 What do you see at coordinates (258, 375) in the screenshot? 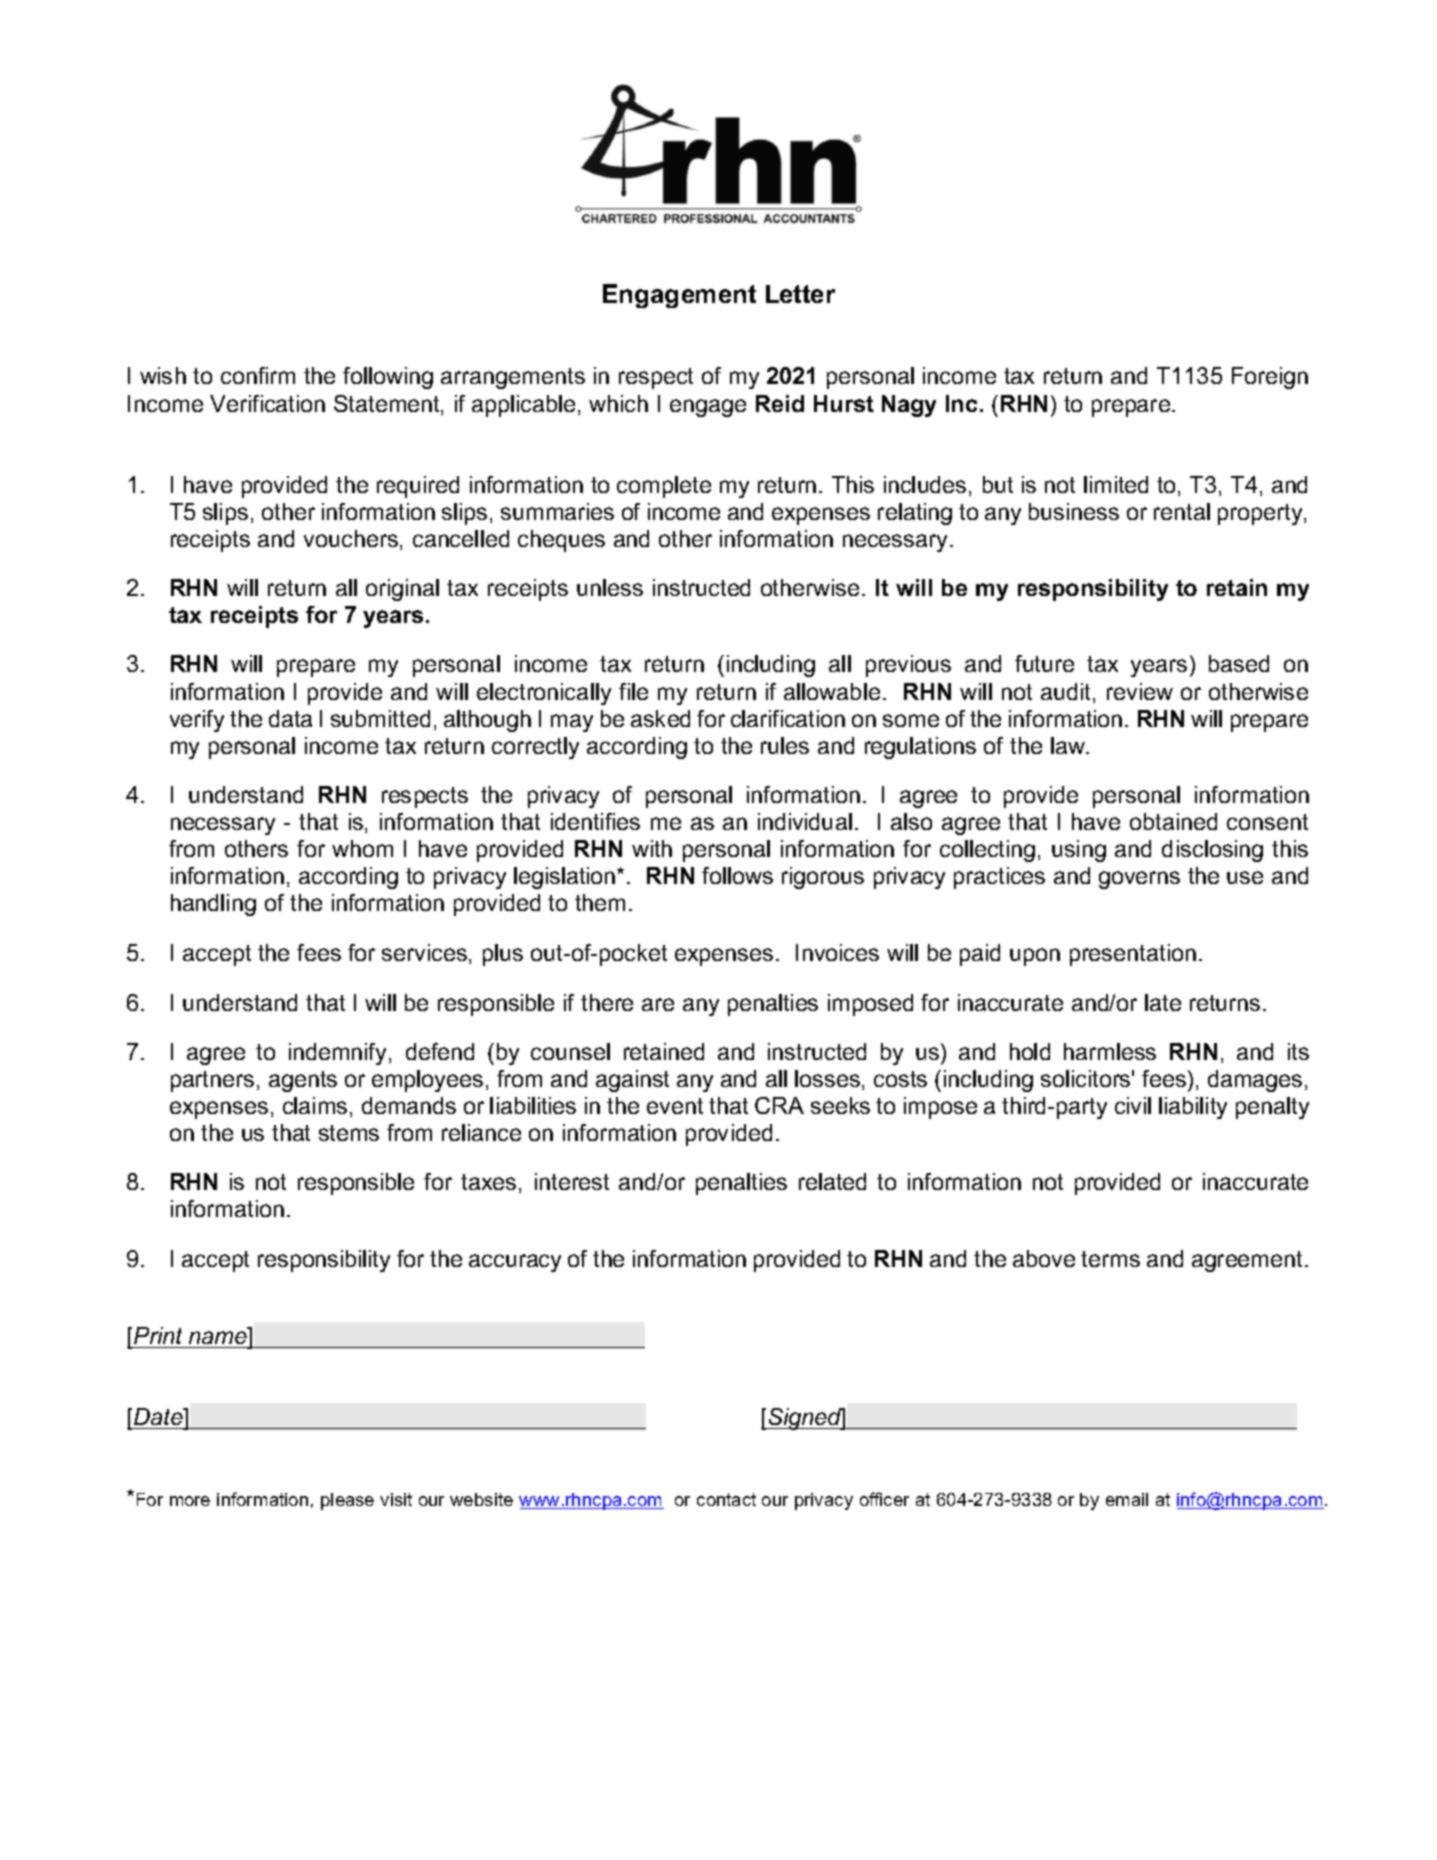
I see `confirm` at bounding box center [258, 375].
